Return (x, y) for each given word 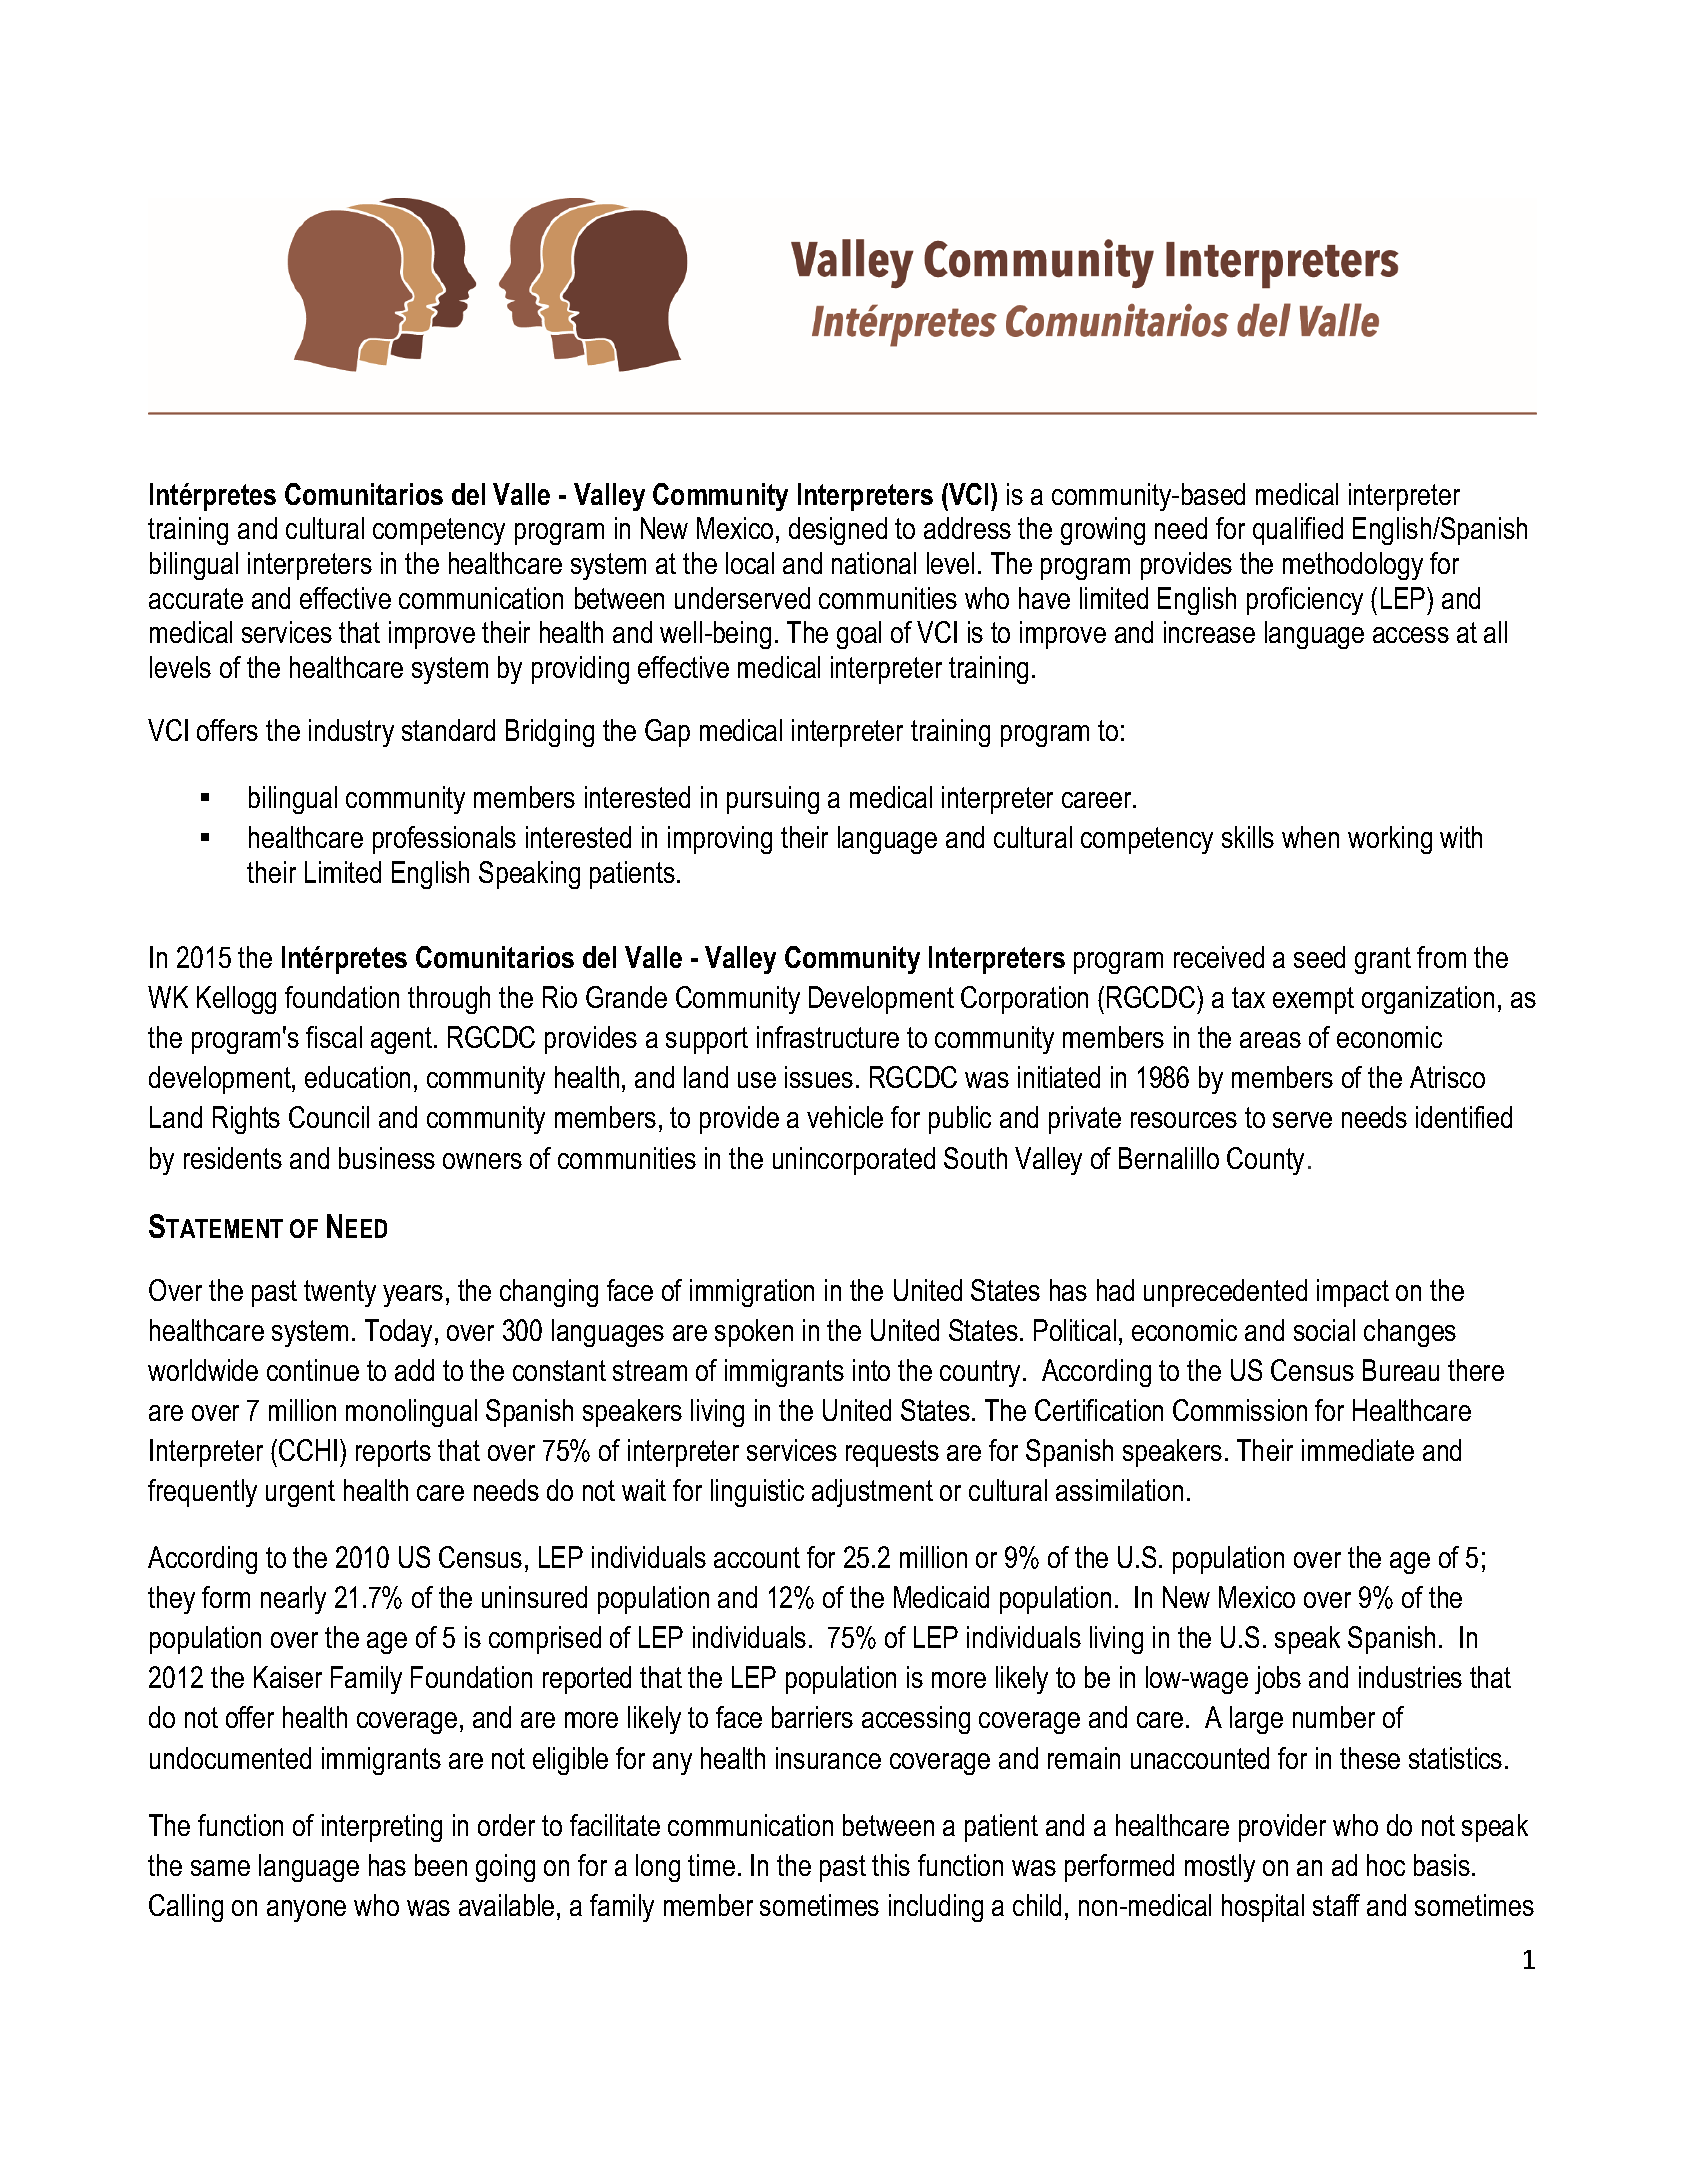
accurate (196, 598)
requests (892, 1453)
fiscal (334, 1037)
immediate (1358, 1450)
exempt (1313, 1000)
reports (393, 1453)
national (874, 563)
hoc (1386, 1865)
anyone (306, 1911)
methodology (1353, 566)
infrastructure (828, 1037)
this (891, 1865)
